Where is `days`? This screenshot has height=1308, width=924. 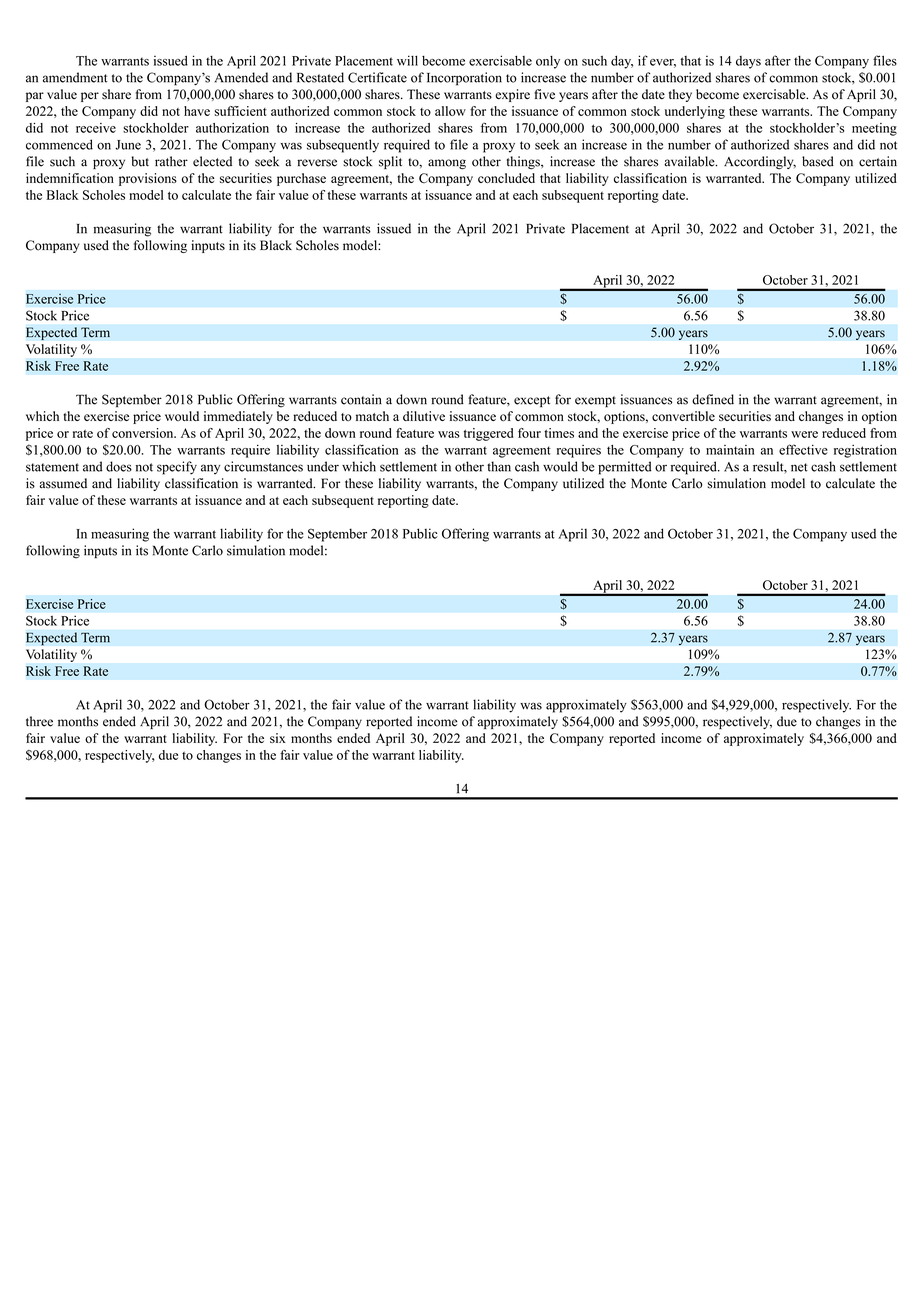
days is located at coordinates (748, 62).
